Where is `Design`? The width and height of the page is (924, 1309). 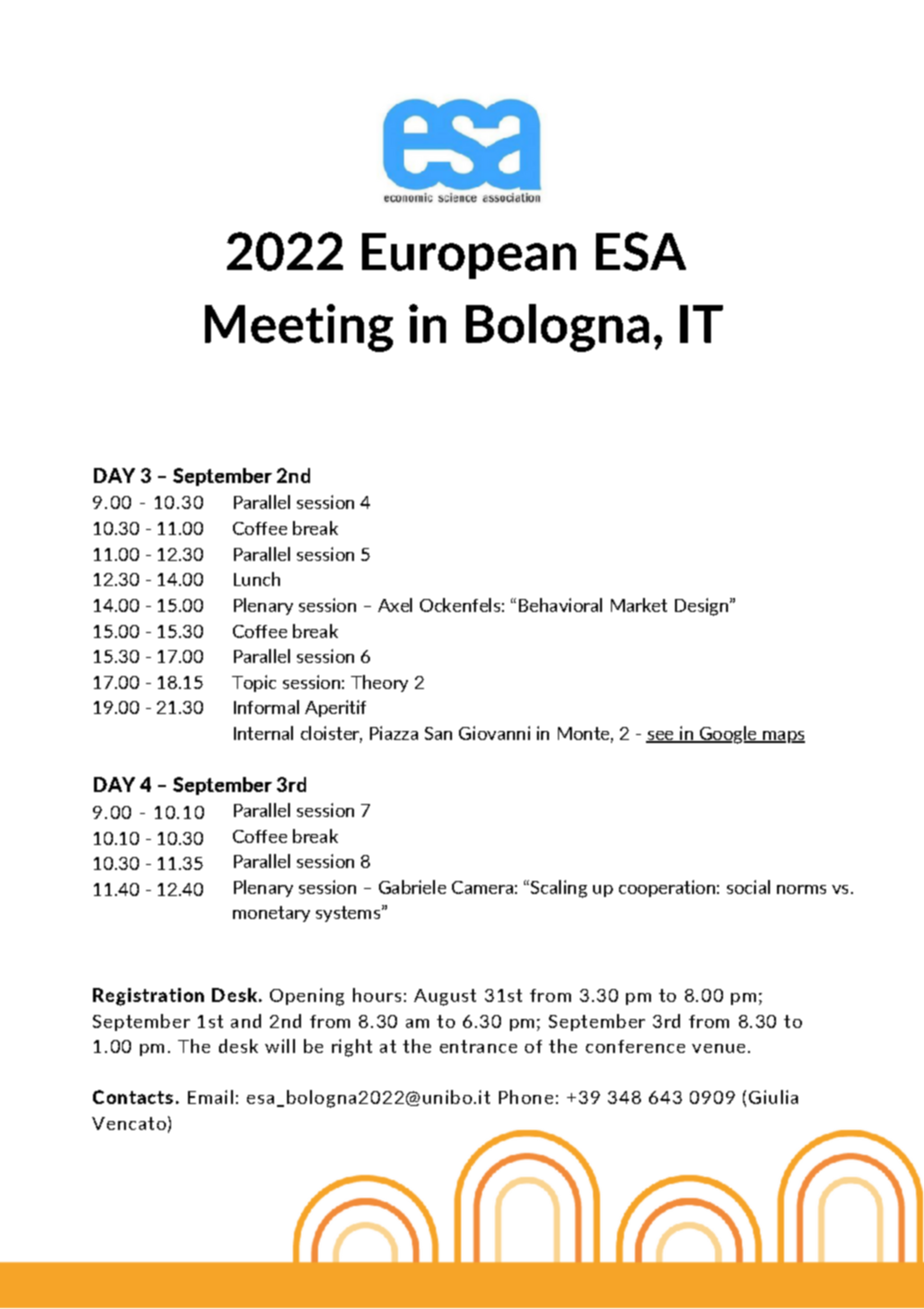 Design is located at coordinates (701, 607).
